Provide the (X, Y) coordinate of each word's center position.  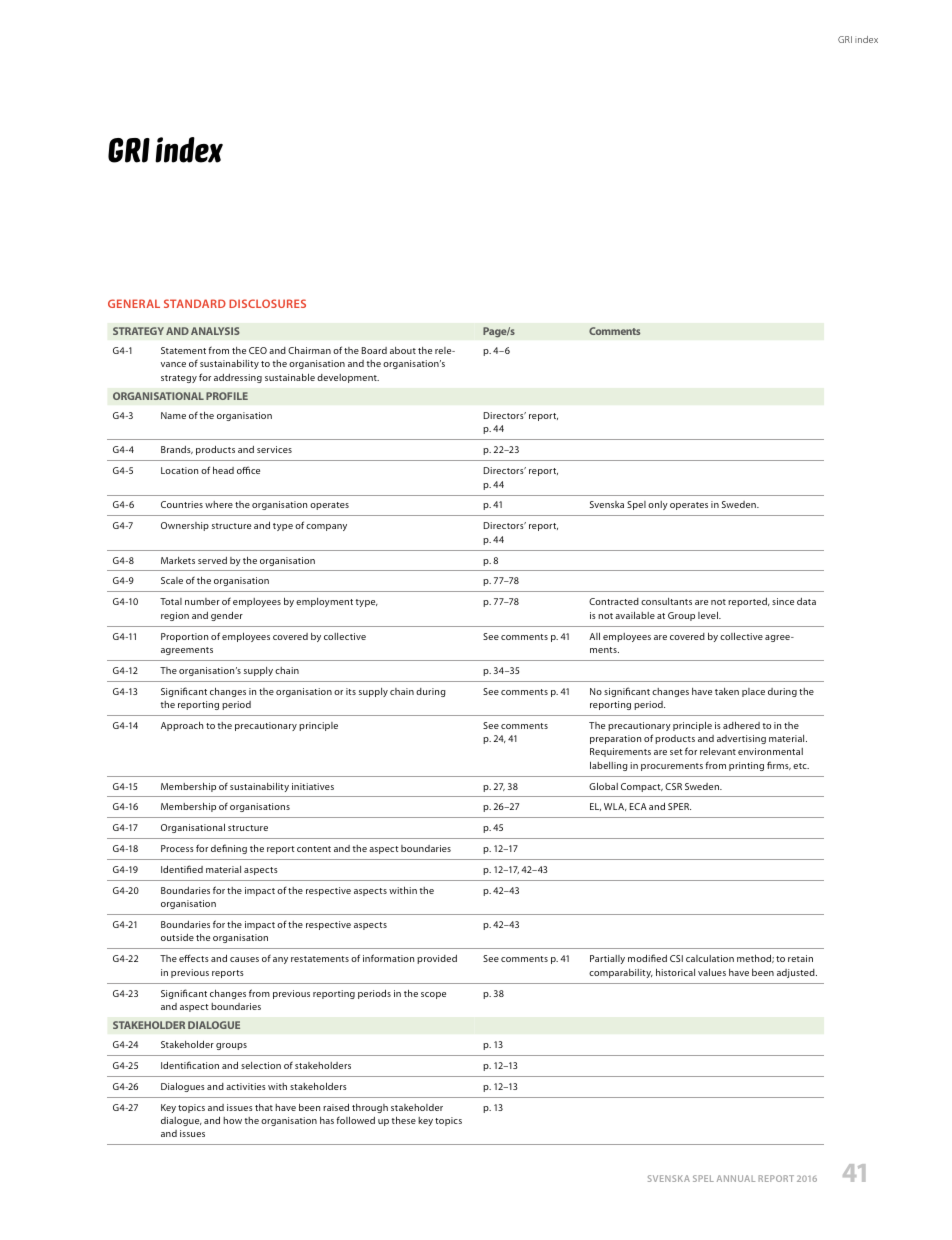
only (658, 505)
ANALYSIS (215, 331)
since (783, 601)
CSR (673, 786)
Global (603, 786)
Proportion (184, 637)
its (351, 691)
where (219, 504)
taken (727, 691)
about (403, 350)
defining (229, 849)
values (712, 972)
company (326, 527)
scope (433, 995)
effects (194, 958)
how (232, 1120)
